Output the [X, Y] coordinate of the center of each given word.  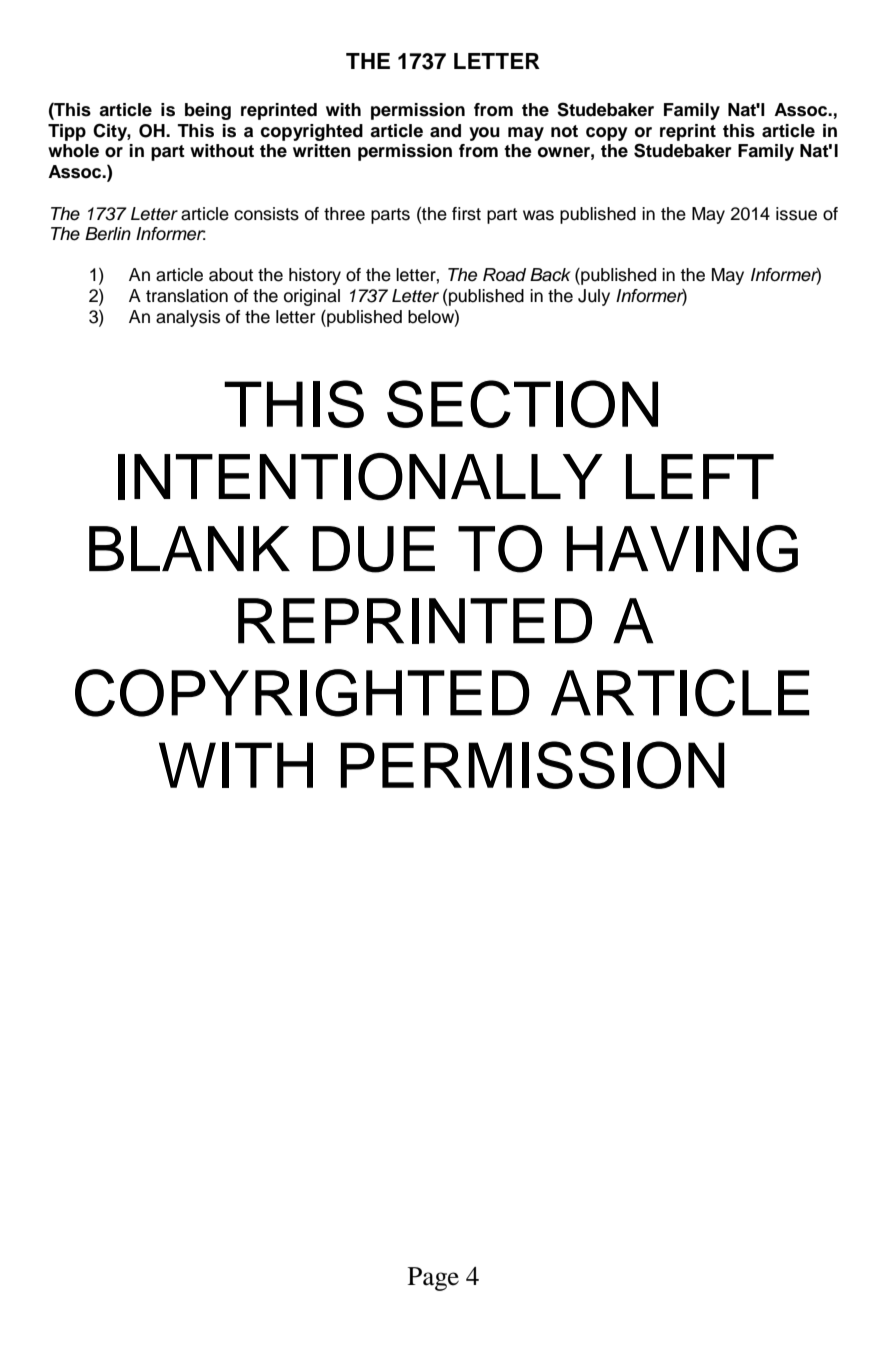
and [445, 131]
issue [796, 214]
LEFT [700, 476]
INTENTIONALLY [360, 477]
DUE [373, 549]
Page [433, 1279]
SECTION [522, 404]
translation [187, 296]
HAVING [682, 549]
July [594, 297]
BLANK [189, 548]
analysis [188, 318]
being [208, 111]
